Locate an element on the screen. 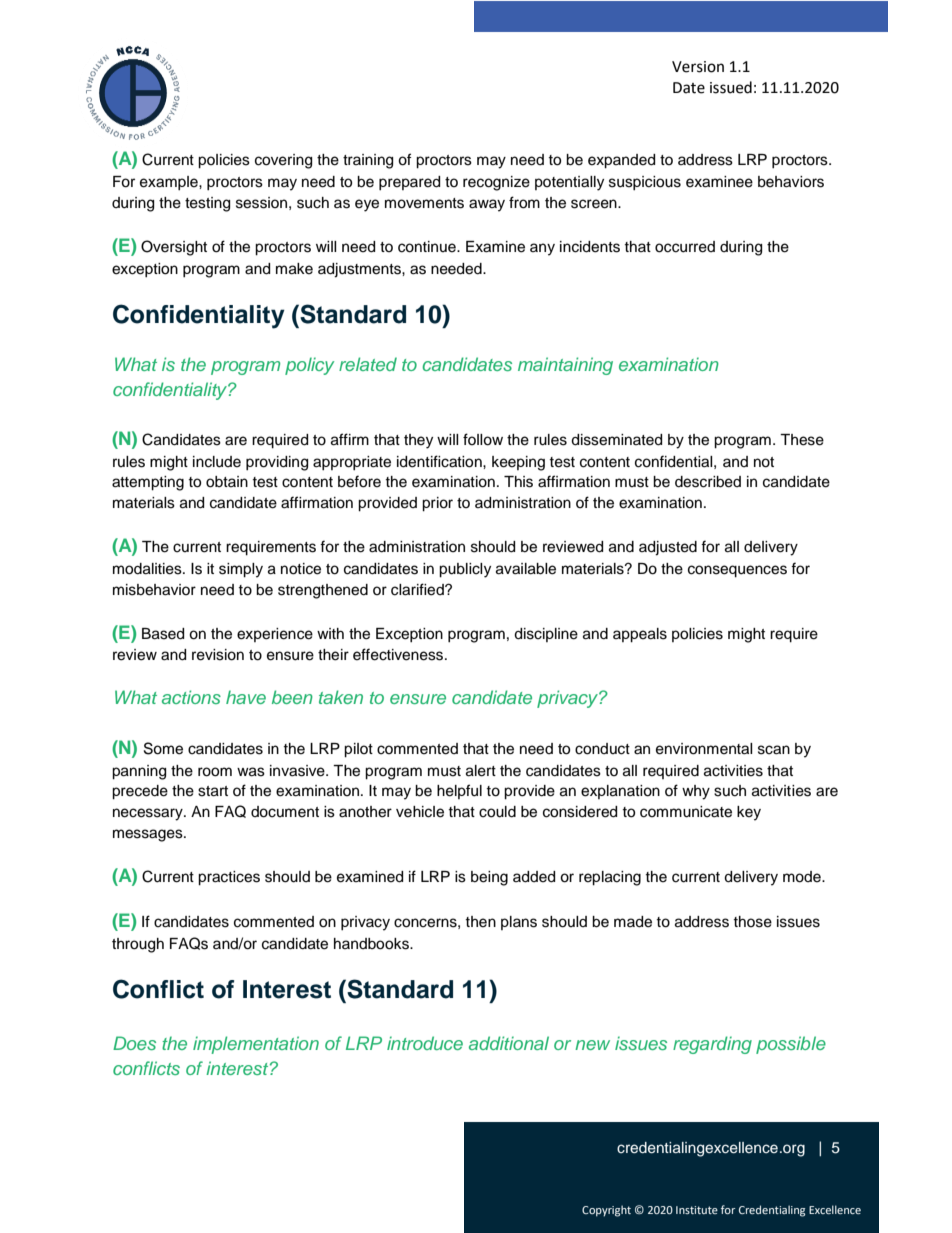  those is located at coordinates (752, 922).
